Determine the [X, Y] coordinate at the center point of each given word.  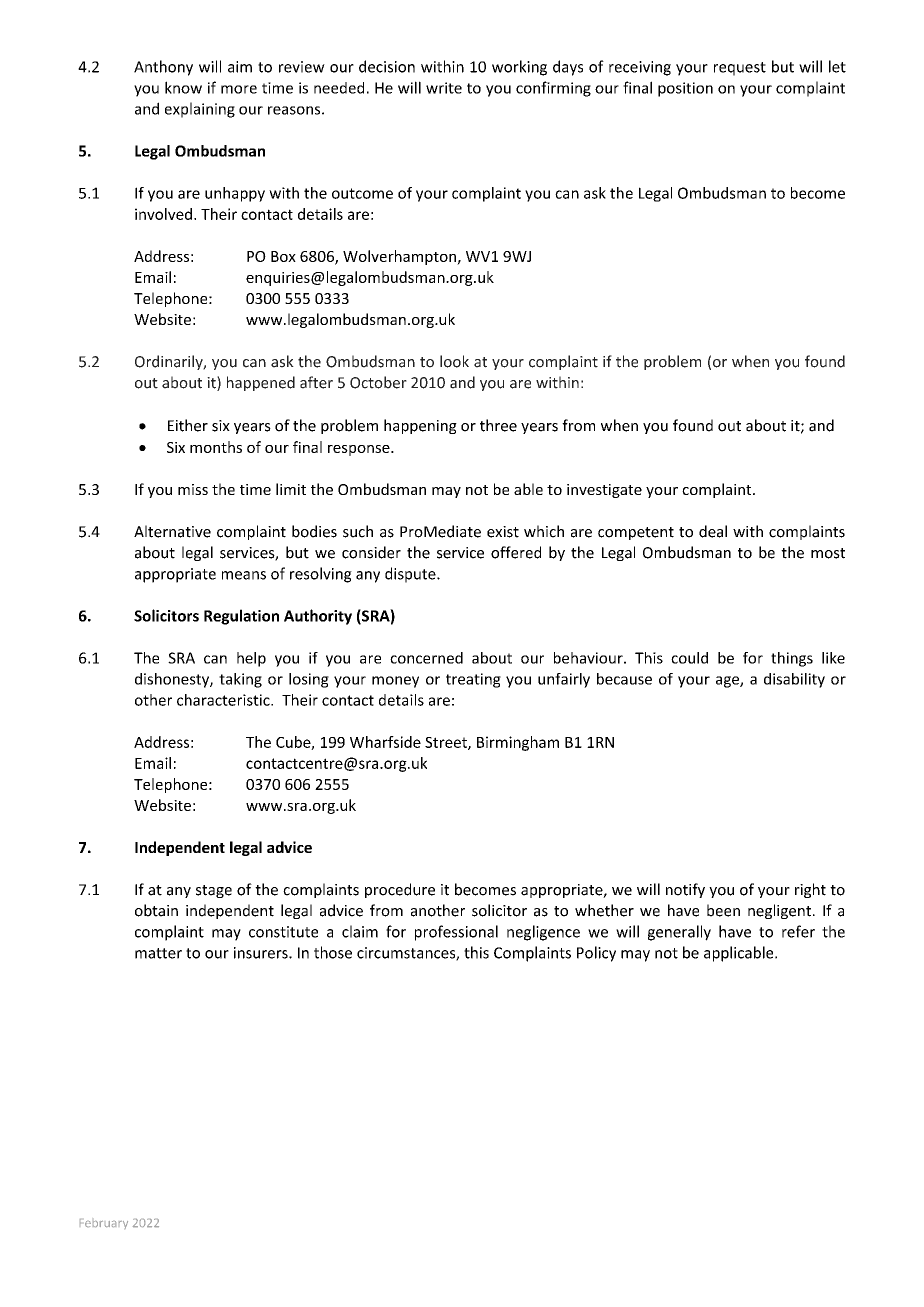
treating [473, 680]
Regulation [241, 617]
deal [713, 531]
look [454, 361]
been [723, 910]
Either [188, 425]
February [104, 1224]
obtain [156, 910]
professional [456, 933]
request [740, 69]
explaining [200, 110]
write [444, 88]
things [792, 659]
